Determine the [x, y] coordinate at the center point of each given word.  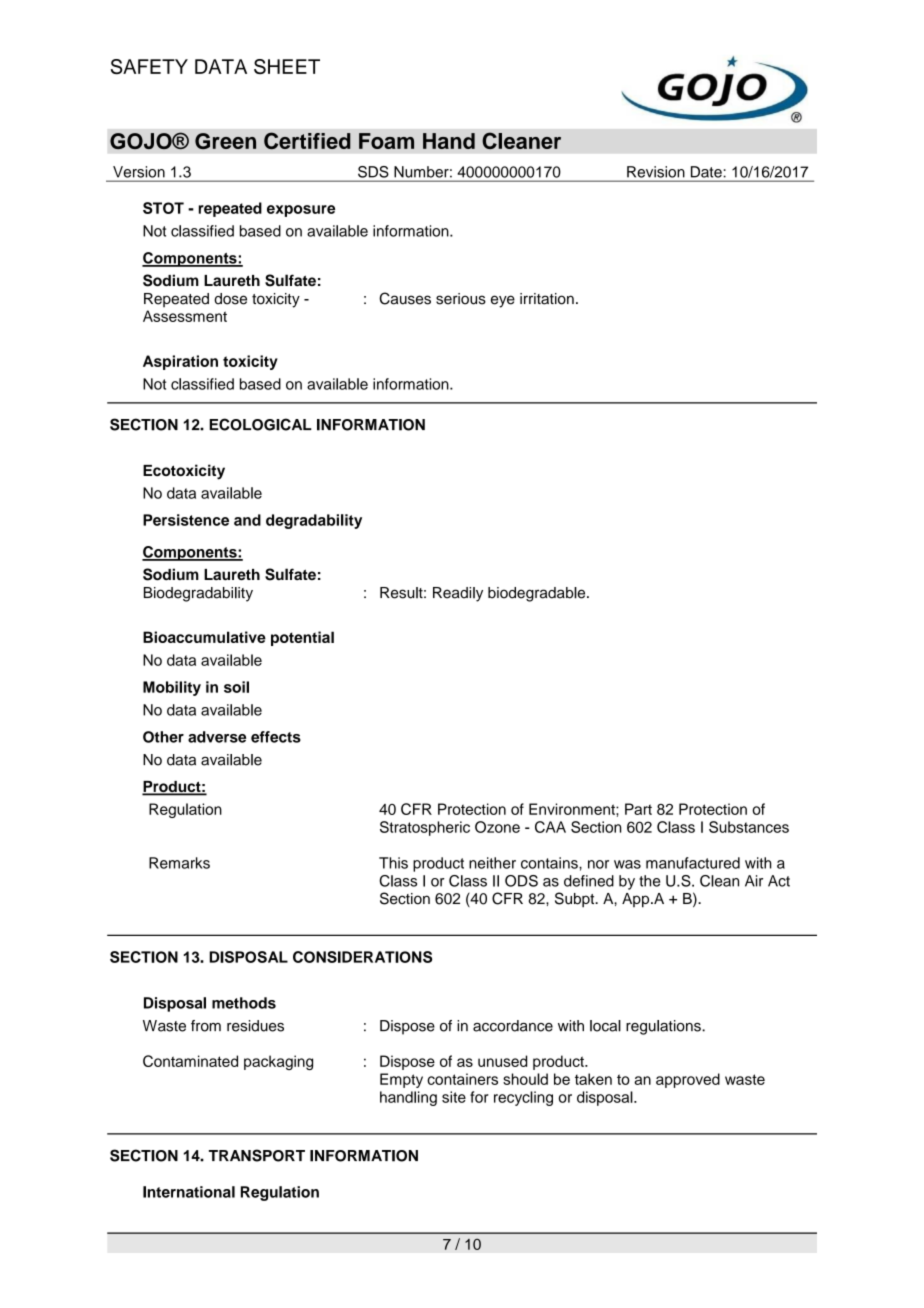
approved [688, 1080]
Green [225, 141]
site [454, 1097]
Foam [386, 141]
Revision [655, 172]
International [189, 1192]
